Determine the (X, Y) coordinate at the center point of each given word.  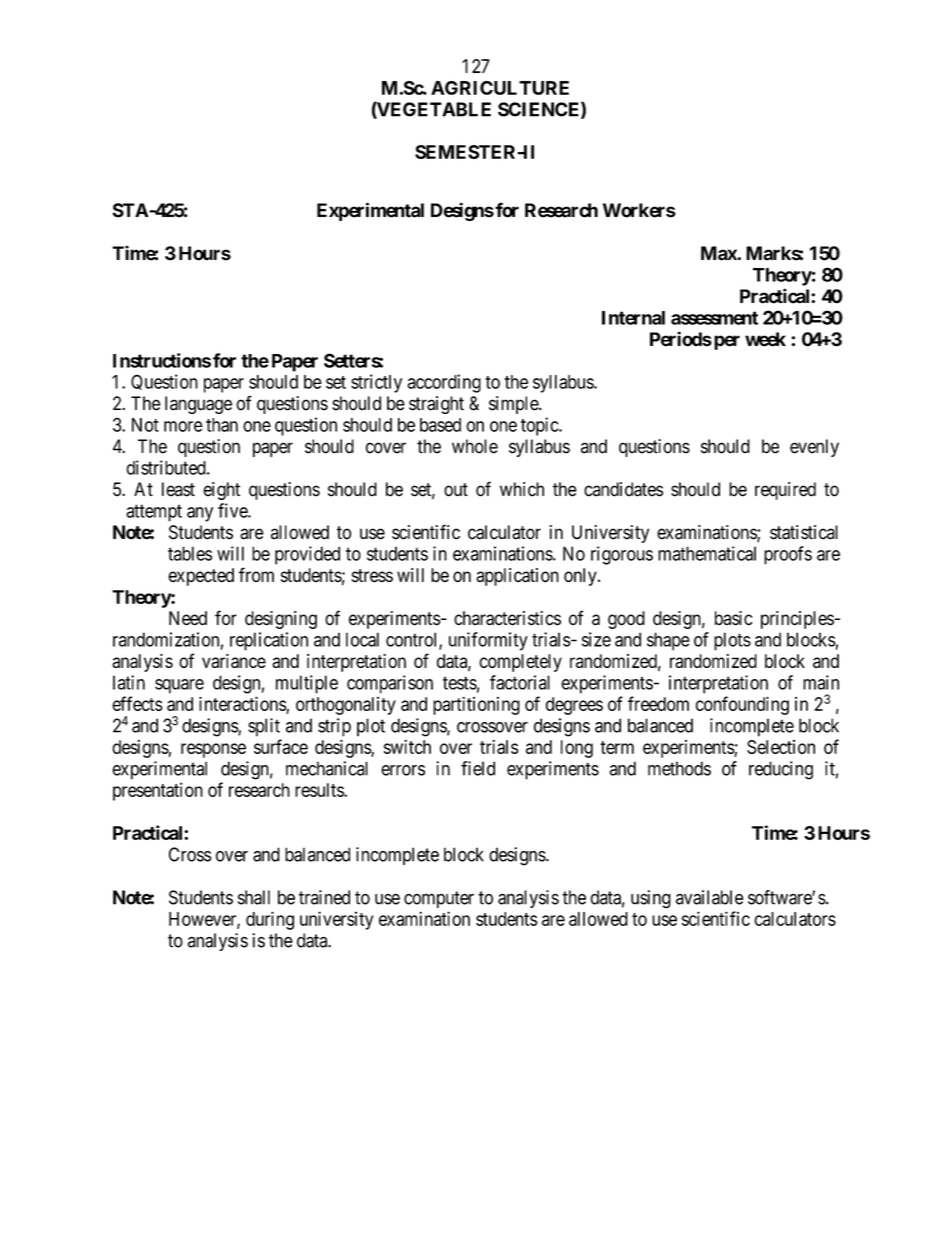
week (765, 339)
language (198, 405)
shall (254, 897)
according (444, 383)
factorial (520, 682)
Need (188, 618)
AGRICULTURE (500, 88)
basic (733, 618)
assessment (714, 318)
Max (719, 253)
